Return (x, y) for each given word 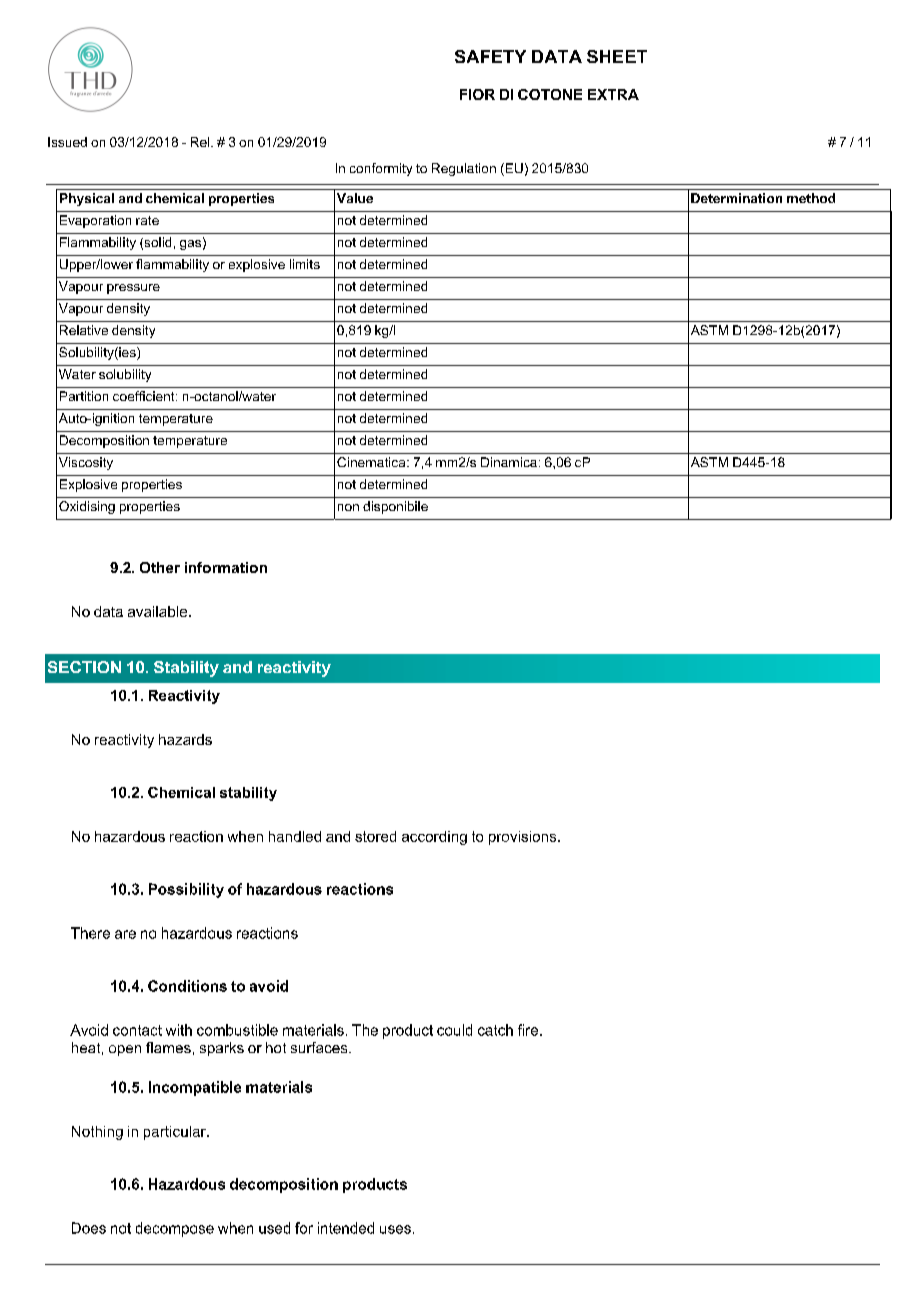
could (454, 1030)
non (348, 507)
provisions (524, 838)
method (811, 198)
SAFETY (490, 56)
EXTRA (613, 94)
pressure (133, 289)
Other (160, 567)
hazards (185, 739)
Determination (736, 198)
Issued (67, 142)
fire (529, 1030)
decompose (175, 1229)
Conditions (187, 986)
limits (305, 264)
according (434, 838)
